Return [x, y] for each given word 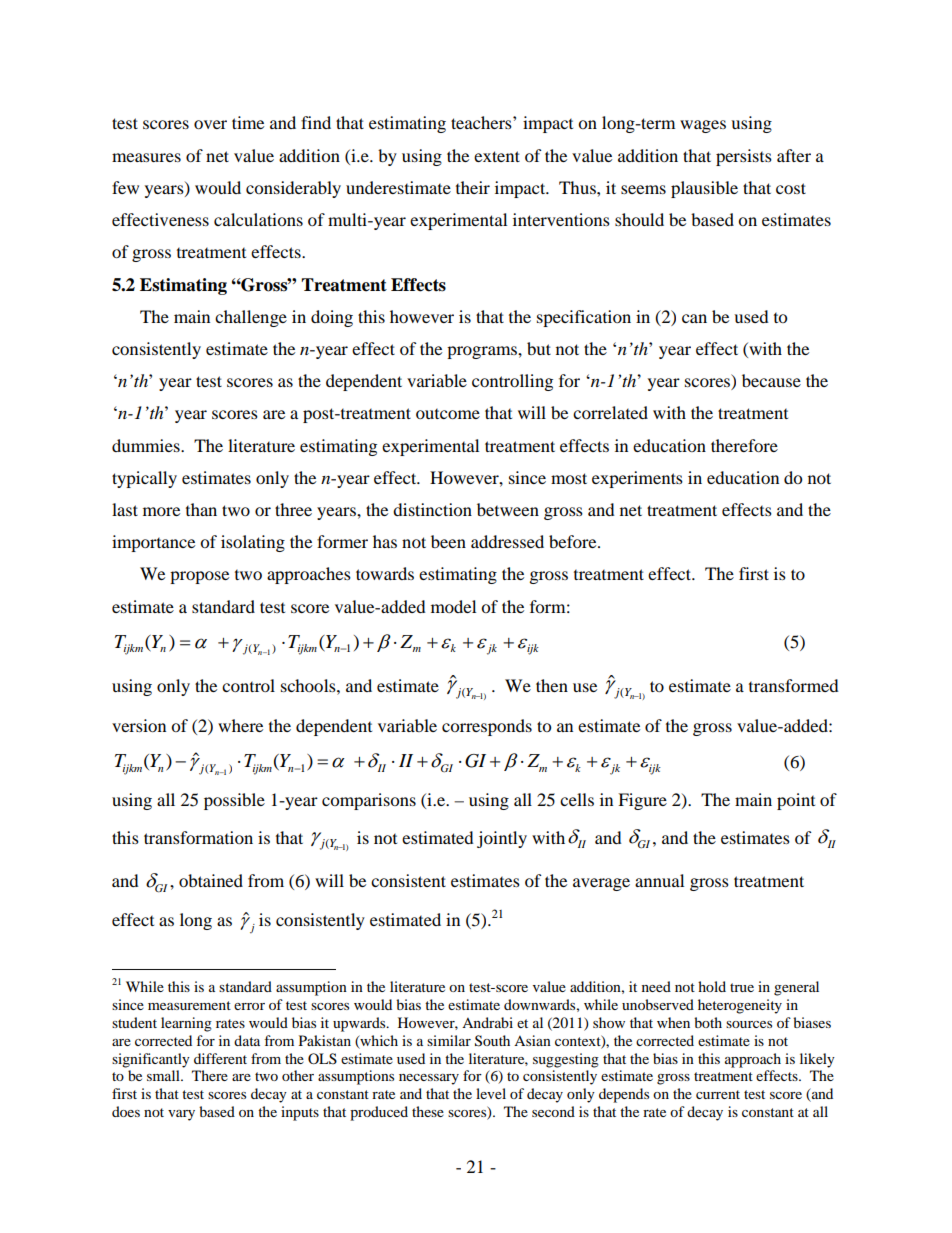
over [210, 124]
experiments [637, 479]
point [796, 801]
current [718, 1094]
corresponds [487, 727]
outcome [448, 414]
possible [234, 801]
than [201, 509]
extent [497, 156]
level [491, 1093]
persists [744, 157]
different [220, 1058]
